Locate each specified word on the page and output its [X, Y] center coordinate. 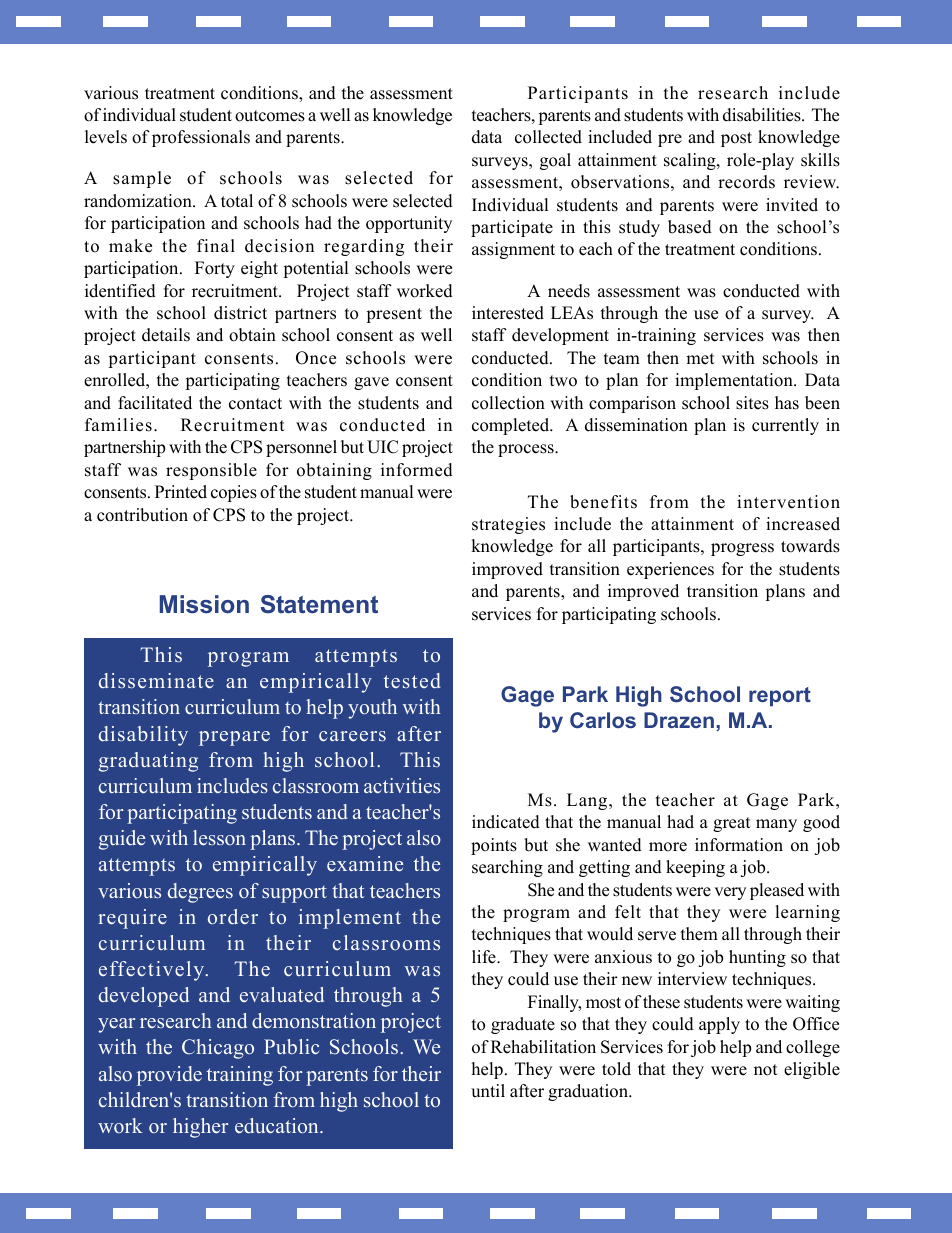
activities [402, 785]
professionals [201, 138]
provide [169, 1076]
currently [785, 426]
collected [548, 137]
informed [417, 470]
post [736, 139]
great [732, 824]
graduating [148, 762]
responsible [211, 471]
